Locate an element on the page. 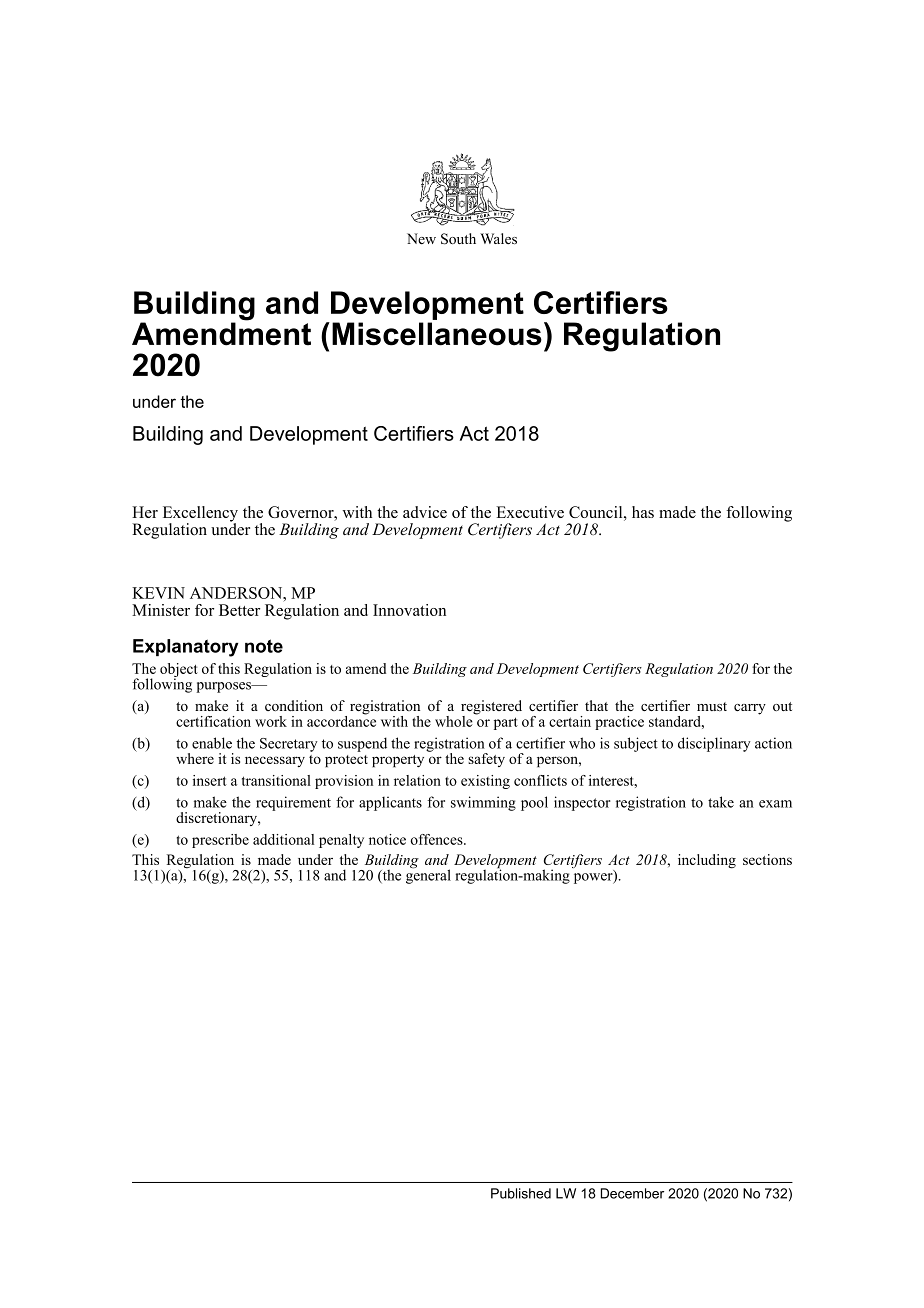 Image resolution: width=924 pixels, height=1308 pixels. Wales is located at coordinates (498, 238).
